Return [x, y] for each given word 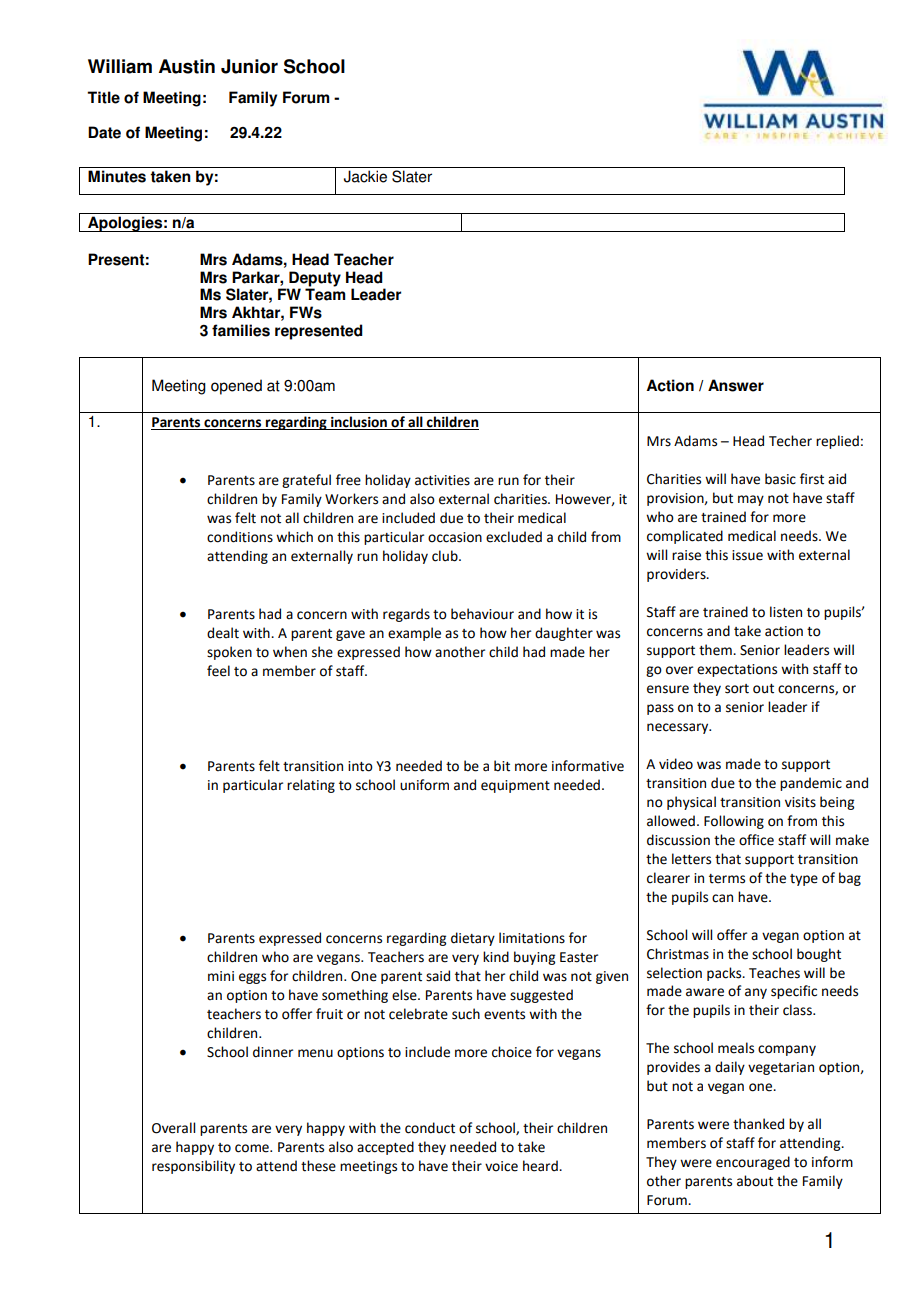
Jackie [365, 176]
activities [442, 480]
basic [780, 479]
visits [800, 802]
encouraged [753, 1163]
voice [501, 1166]
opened [236, 387]
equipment [515, 786]
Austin [187, 66]
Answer [736, 385]
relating [311, 786]
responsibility [193, 1167]
